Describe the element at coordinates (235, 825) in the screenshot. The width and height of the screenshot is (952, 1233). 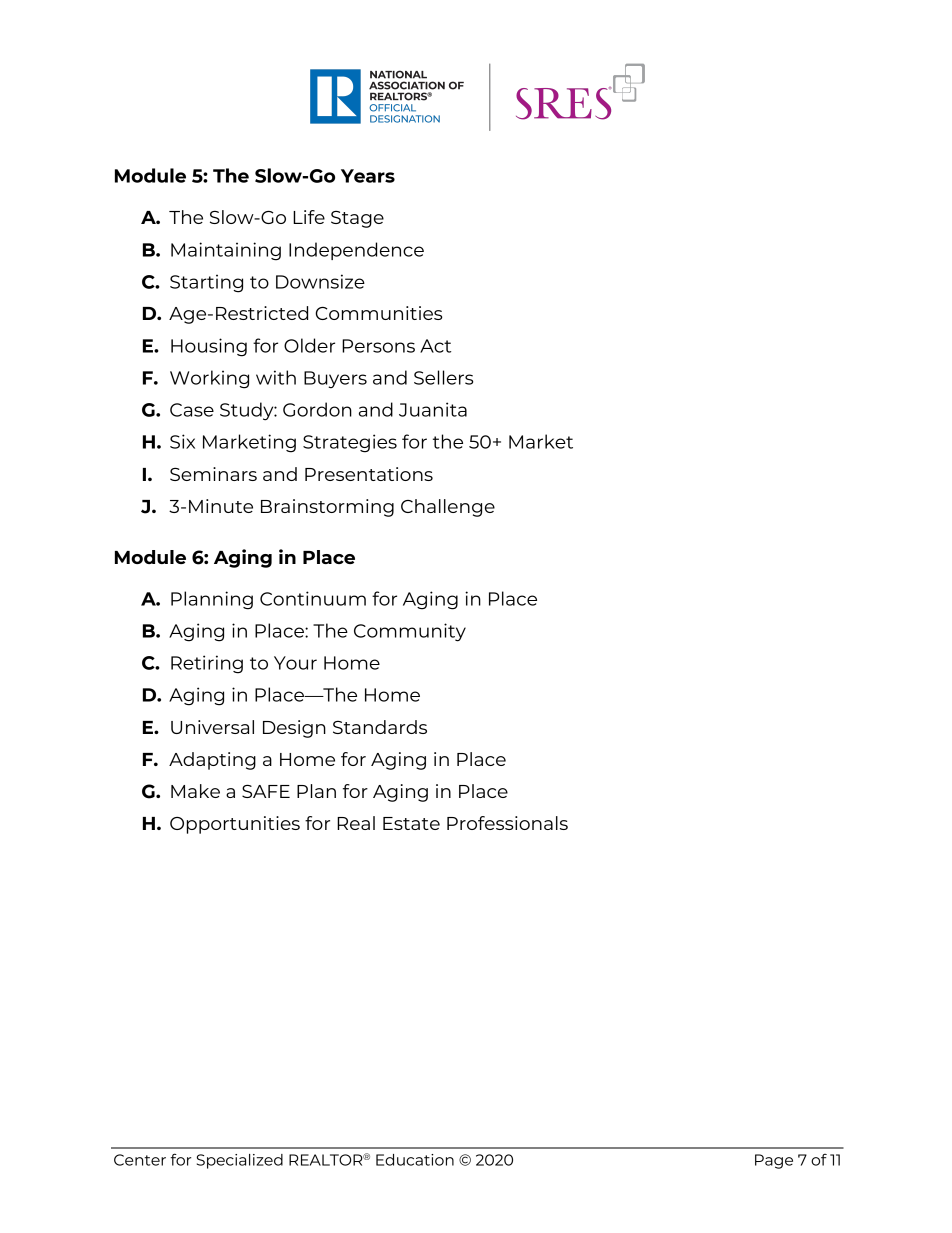
I see `Opportunities` at that location.
